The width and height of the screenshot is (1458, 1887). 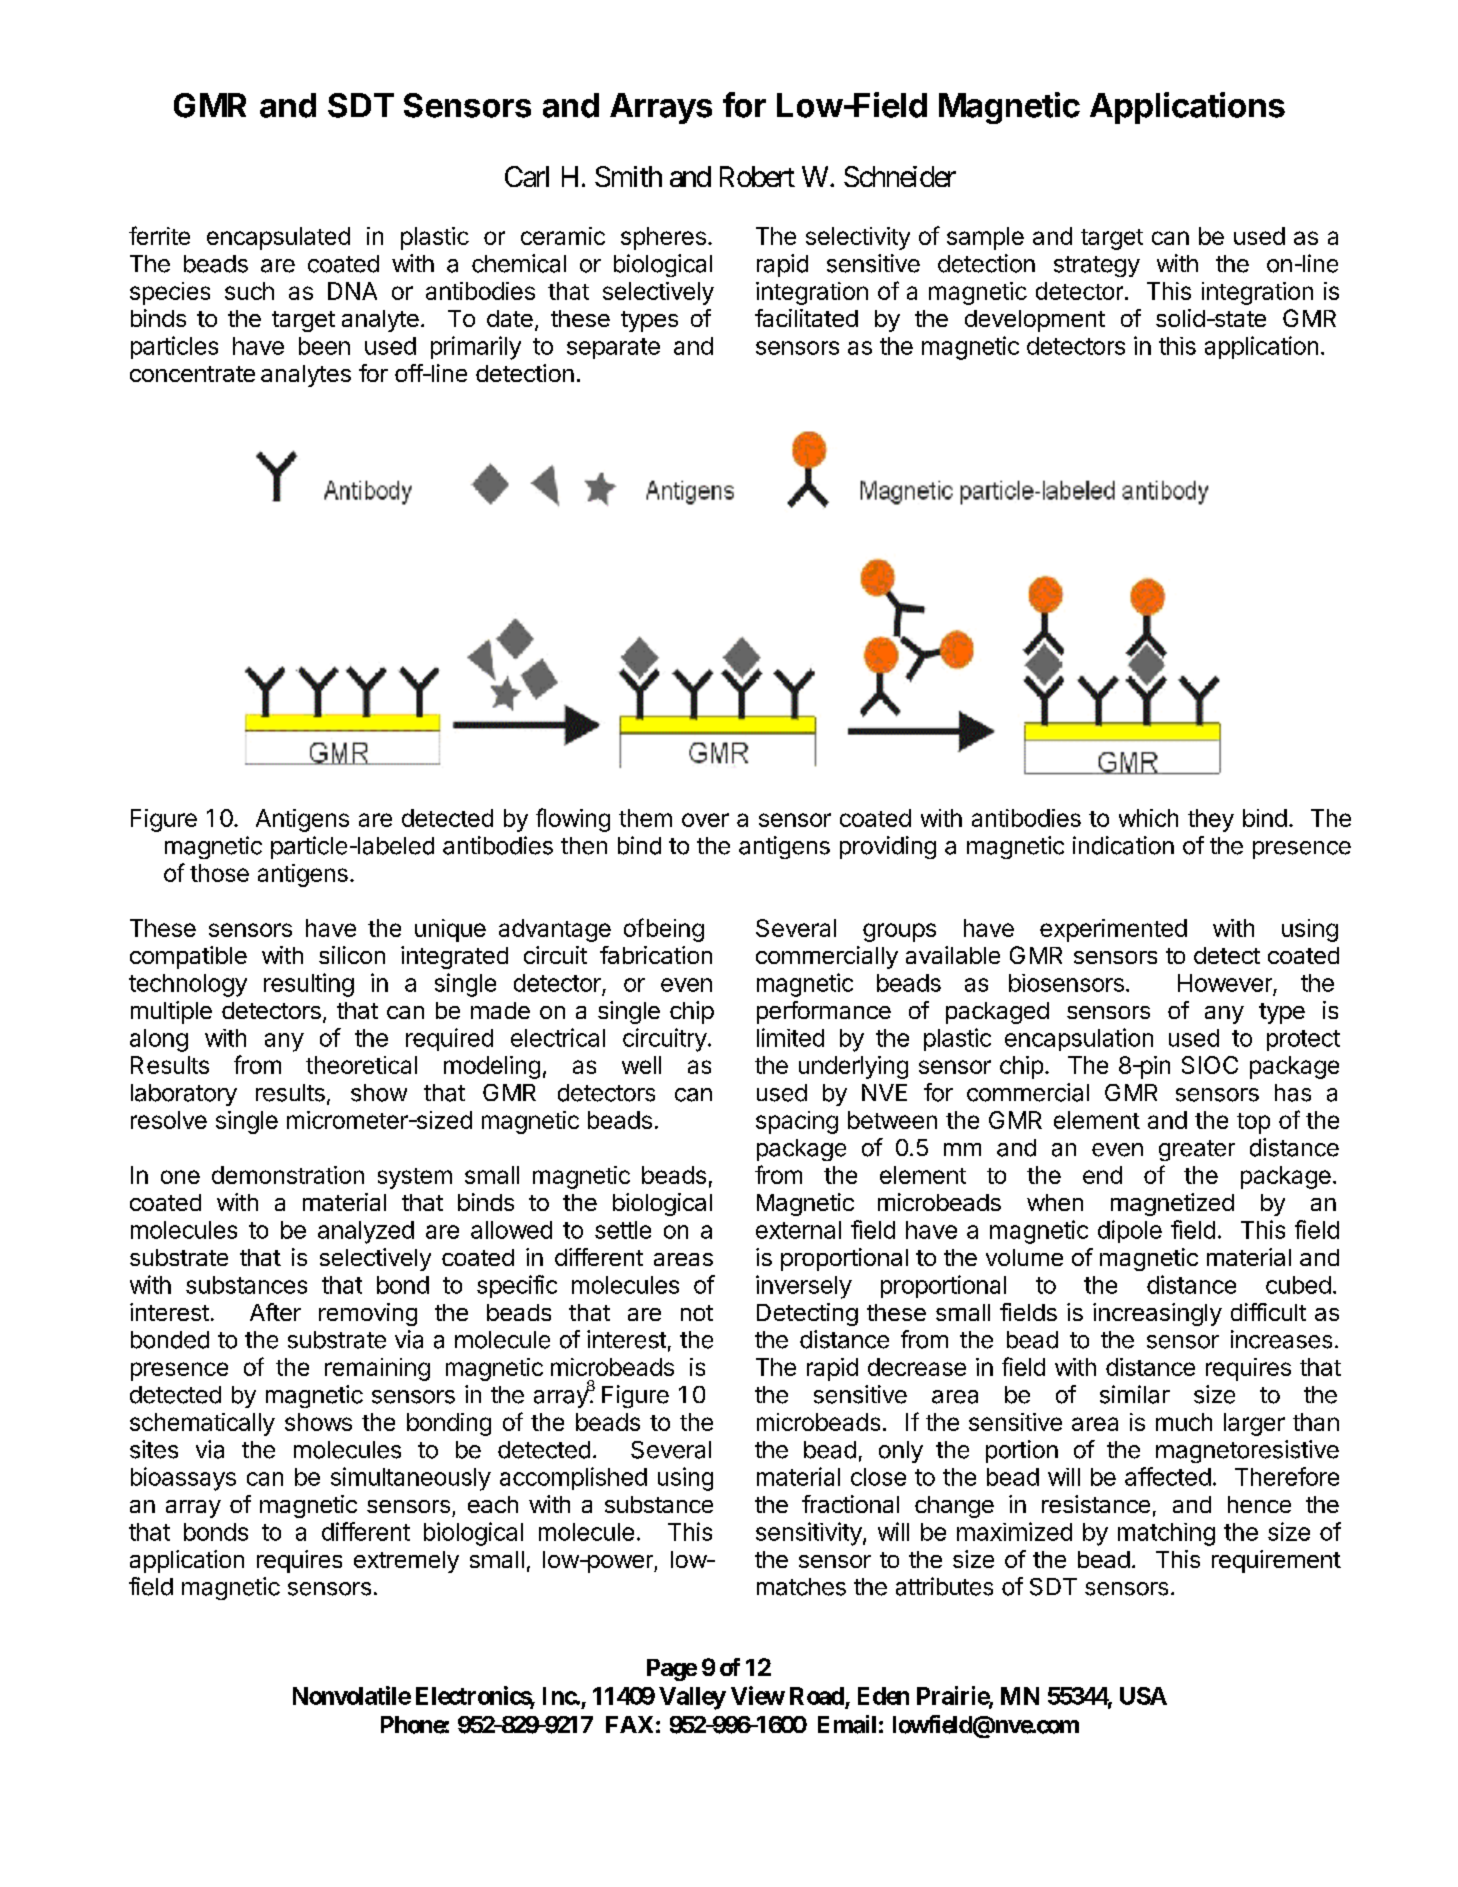 What do you see at coordinates (361, 1065) in the screenshot?
I see `theoretical` at bounding box center [361, 1065].
